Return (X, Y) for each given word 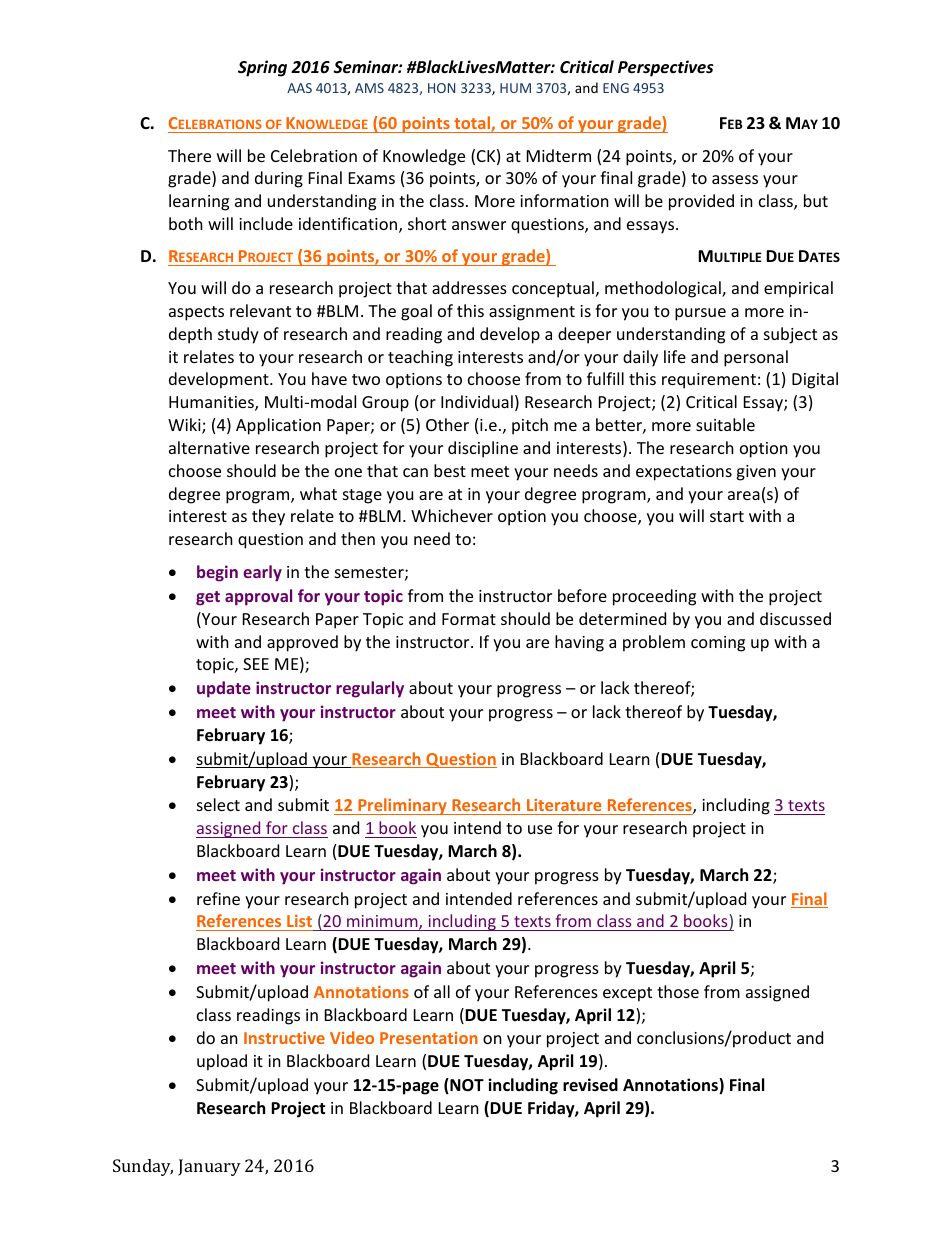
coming (718, 644)
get (208, 598)
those (678, 991)
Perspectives (666, 68)
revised (590, 1085)
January (209, 1167)
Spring (262, 68)
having (579, 643)
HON (441, 88)
